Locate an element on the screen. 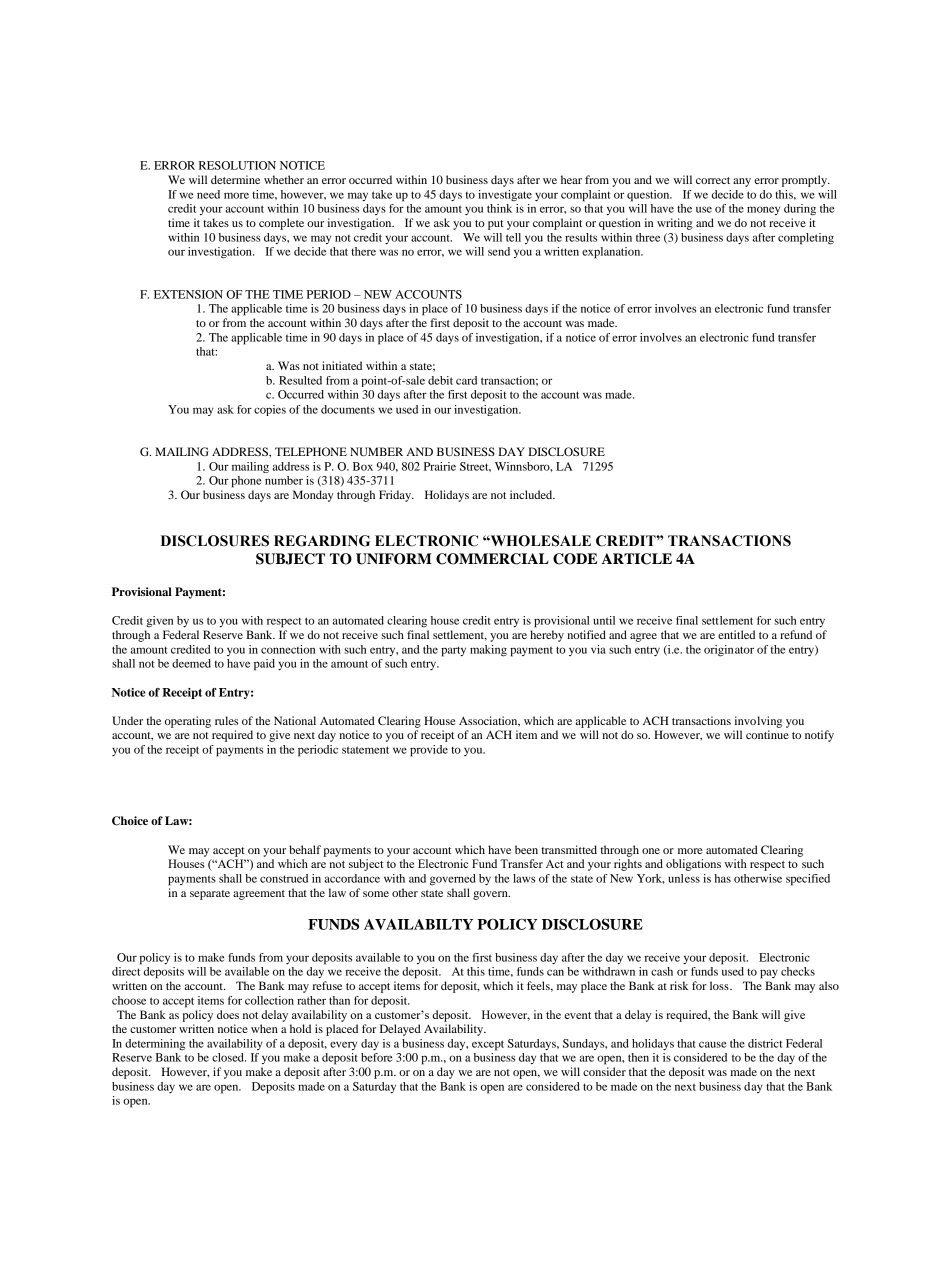 The width and height of the screenshot is (952, 1272). Association is located at coordinates (489, 721).
